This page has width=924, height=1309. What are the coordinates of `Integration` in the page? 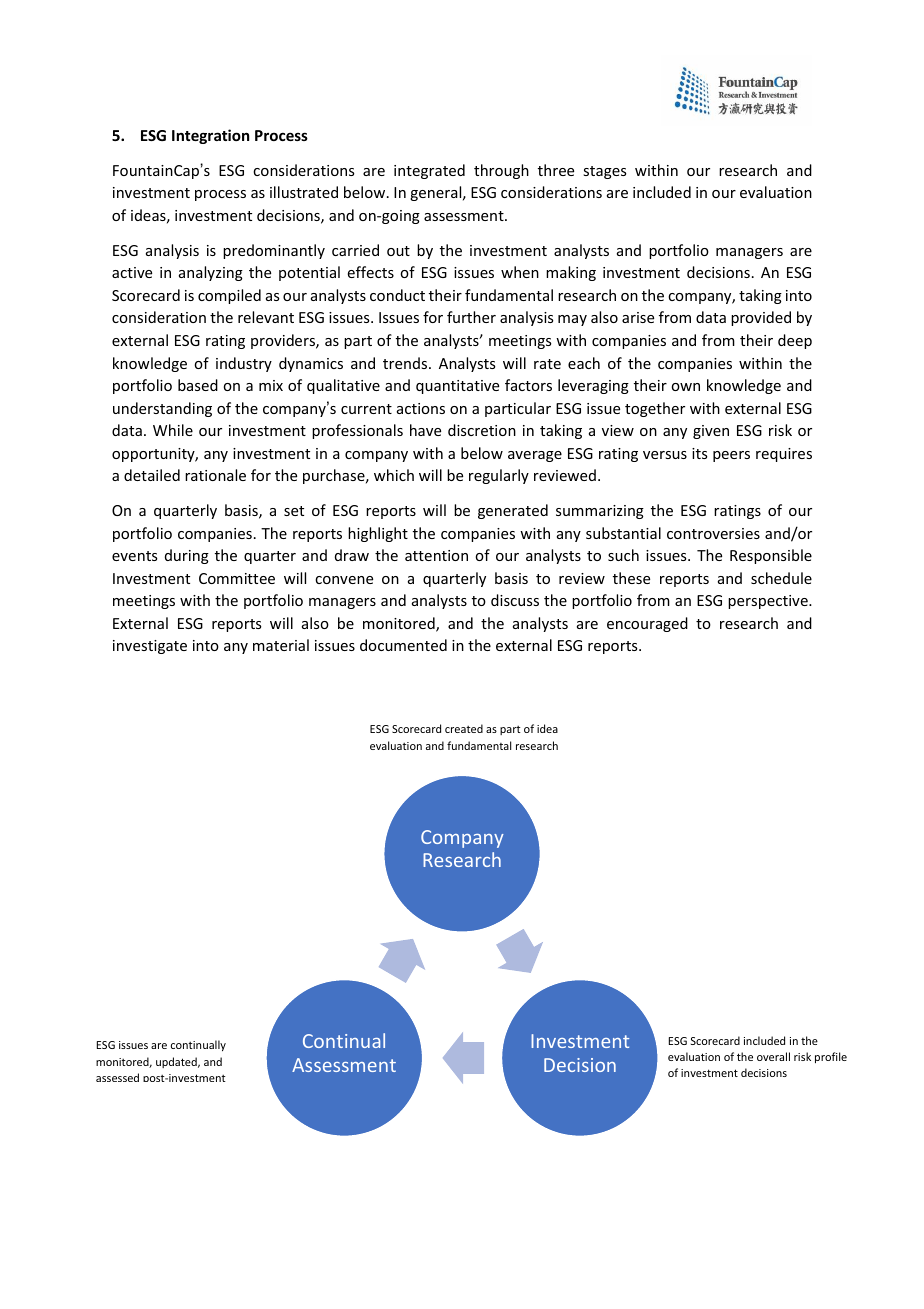 It's located at (210, 136).
